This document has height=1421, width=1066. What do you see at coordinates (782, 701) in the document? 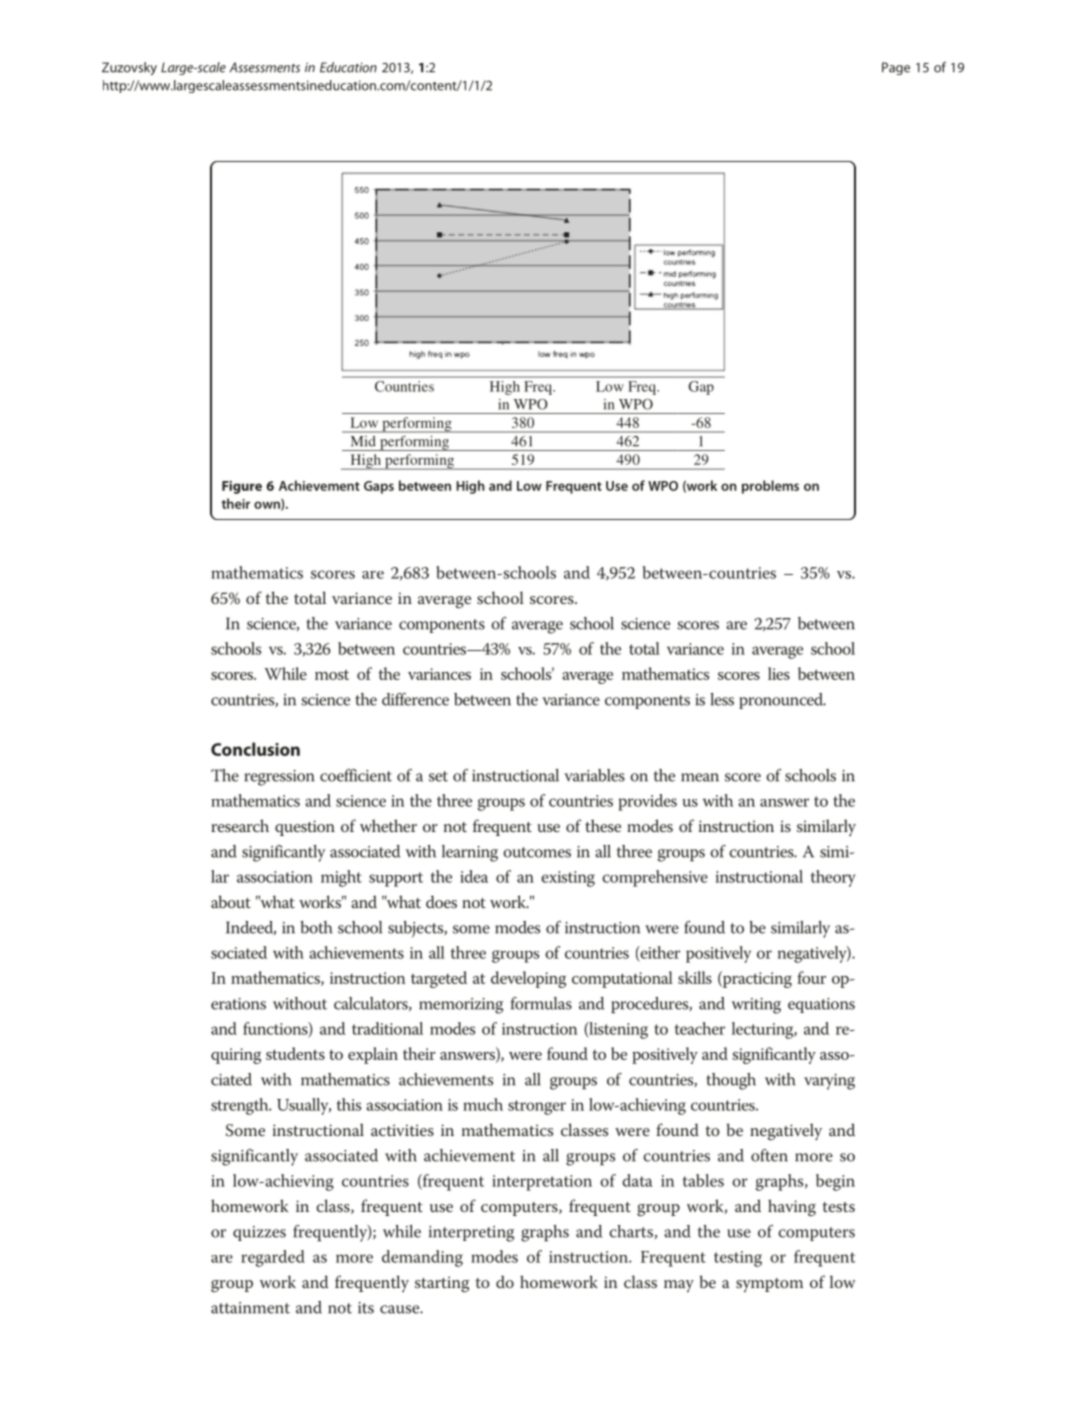
I see `pronounced` at bounding box center [782, 701].
